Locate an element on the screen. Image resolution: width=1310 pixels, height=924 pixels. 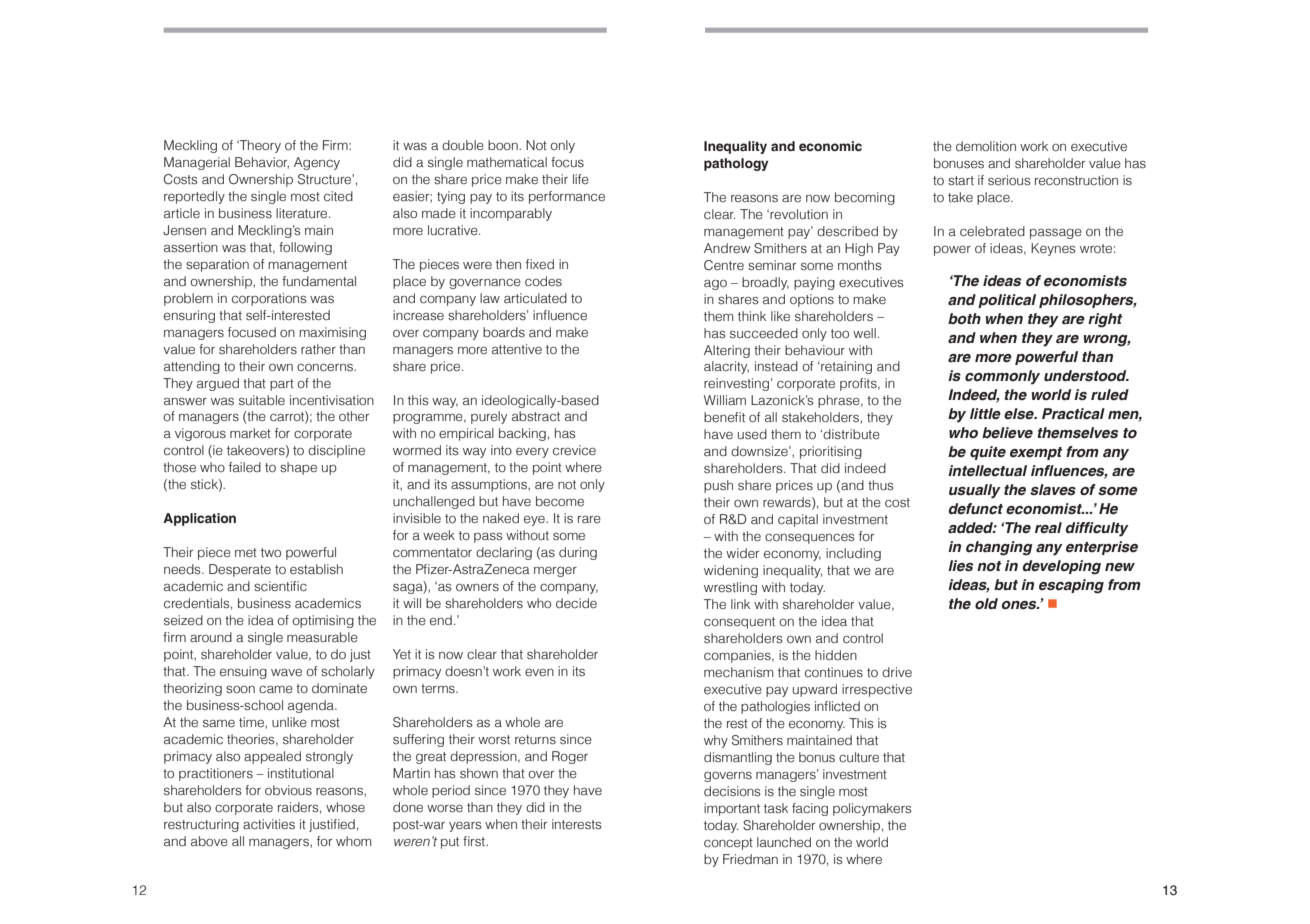
shape is located at coordinates (298, 468).
